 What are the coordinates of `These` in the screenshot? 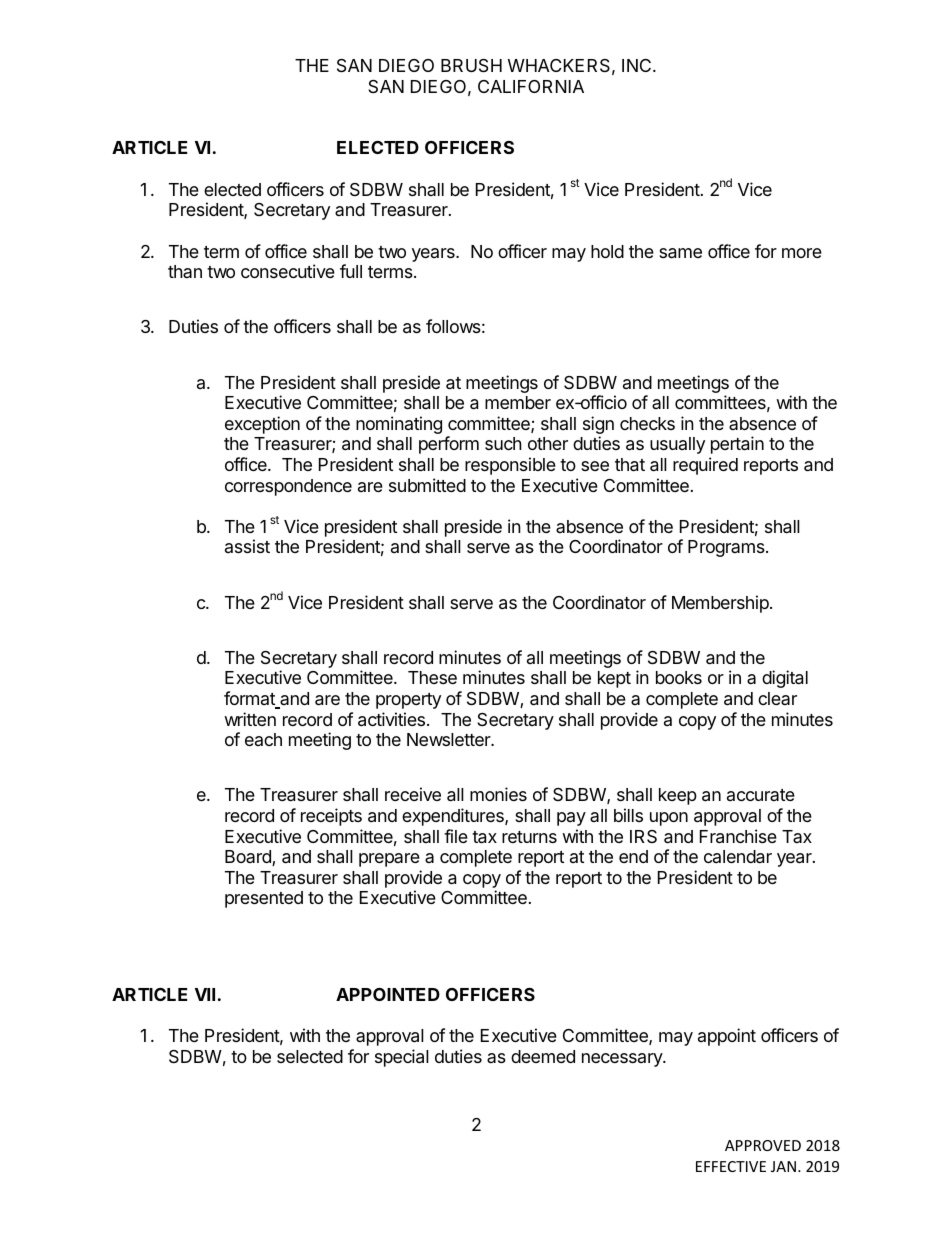 It's located at (432, 677).
